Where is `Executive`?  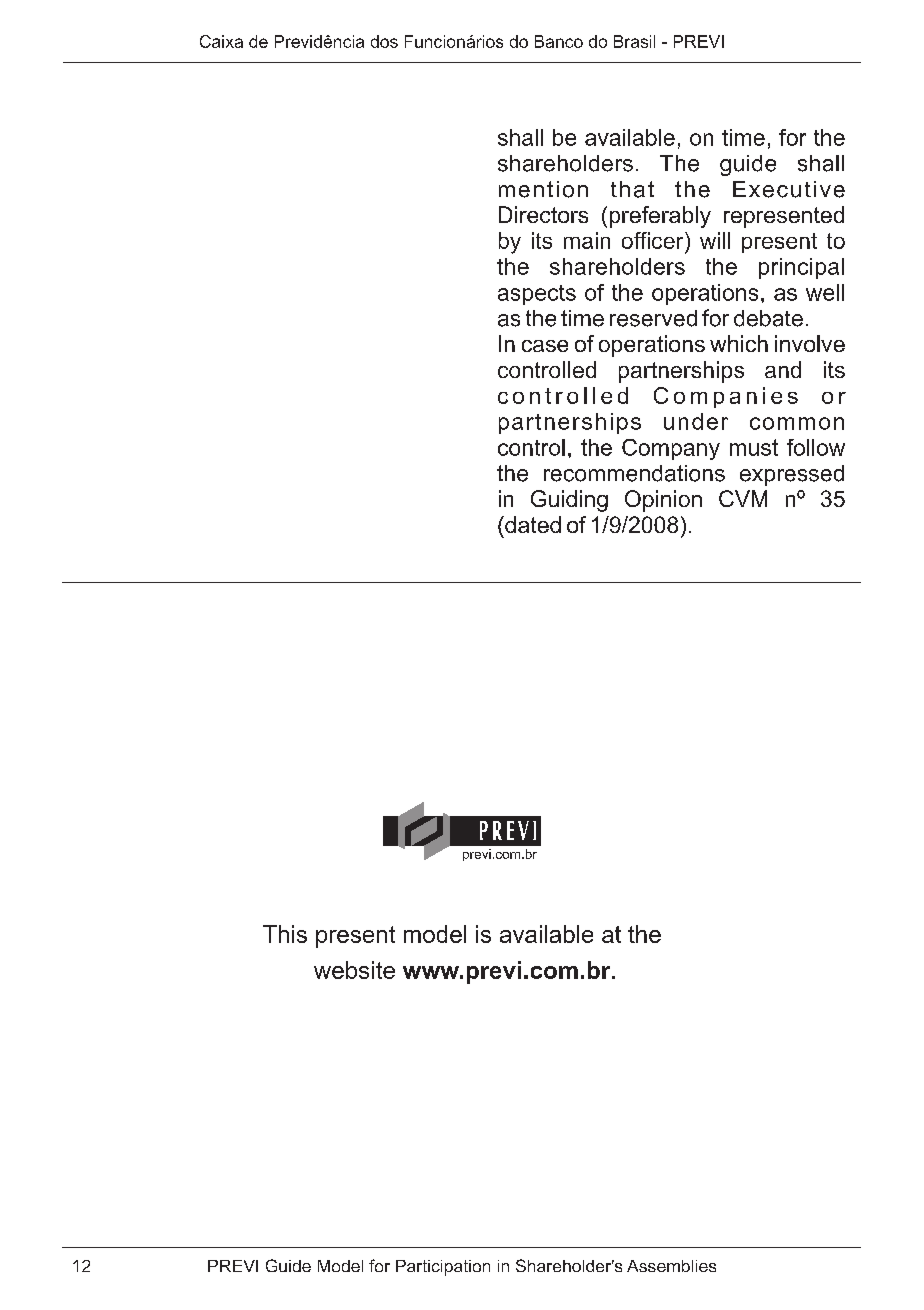
Executive is located at coordinates (789, 189).
